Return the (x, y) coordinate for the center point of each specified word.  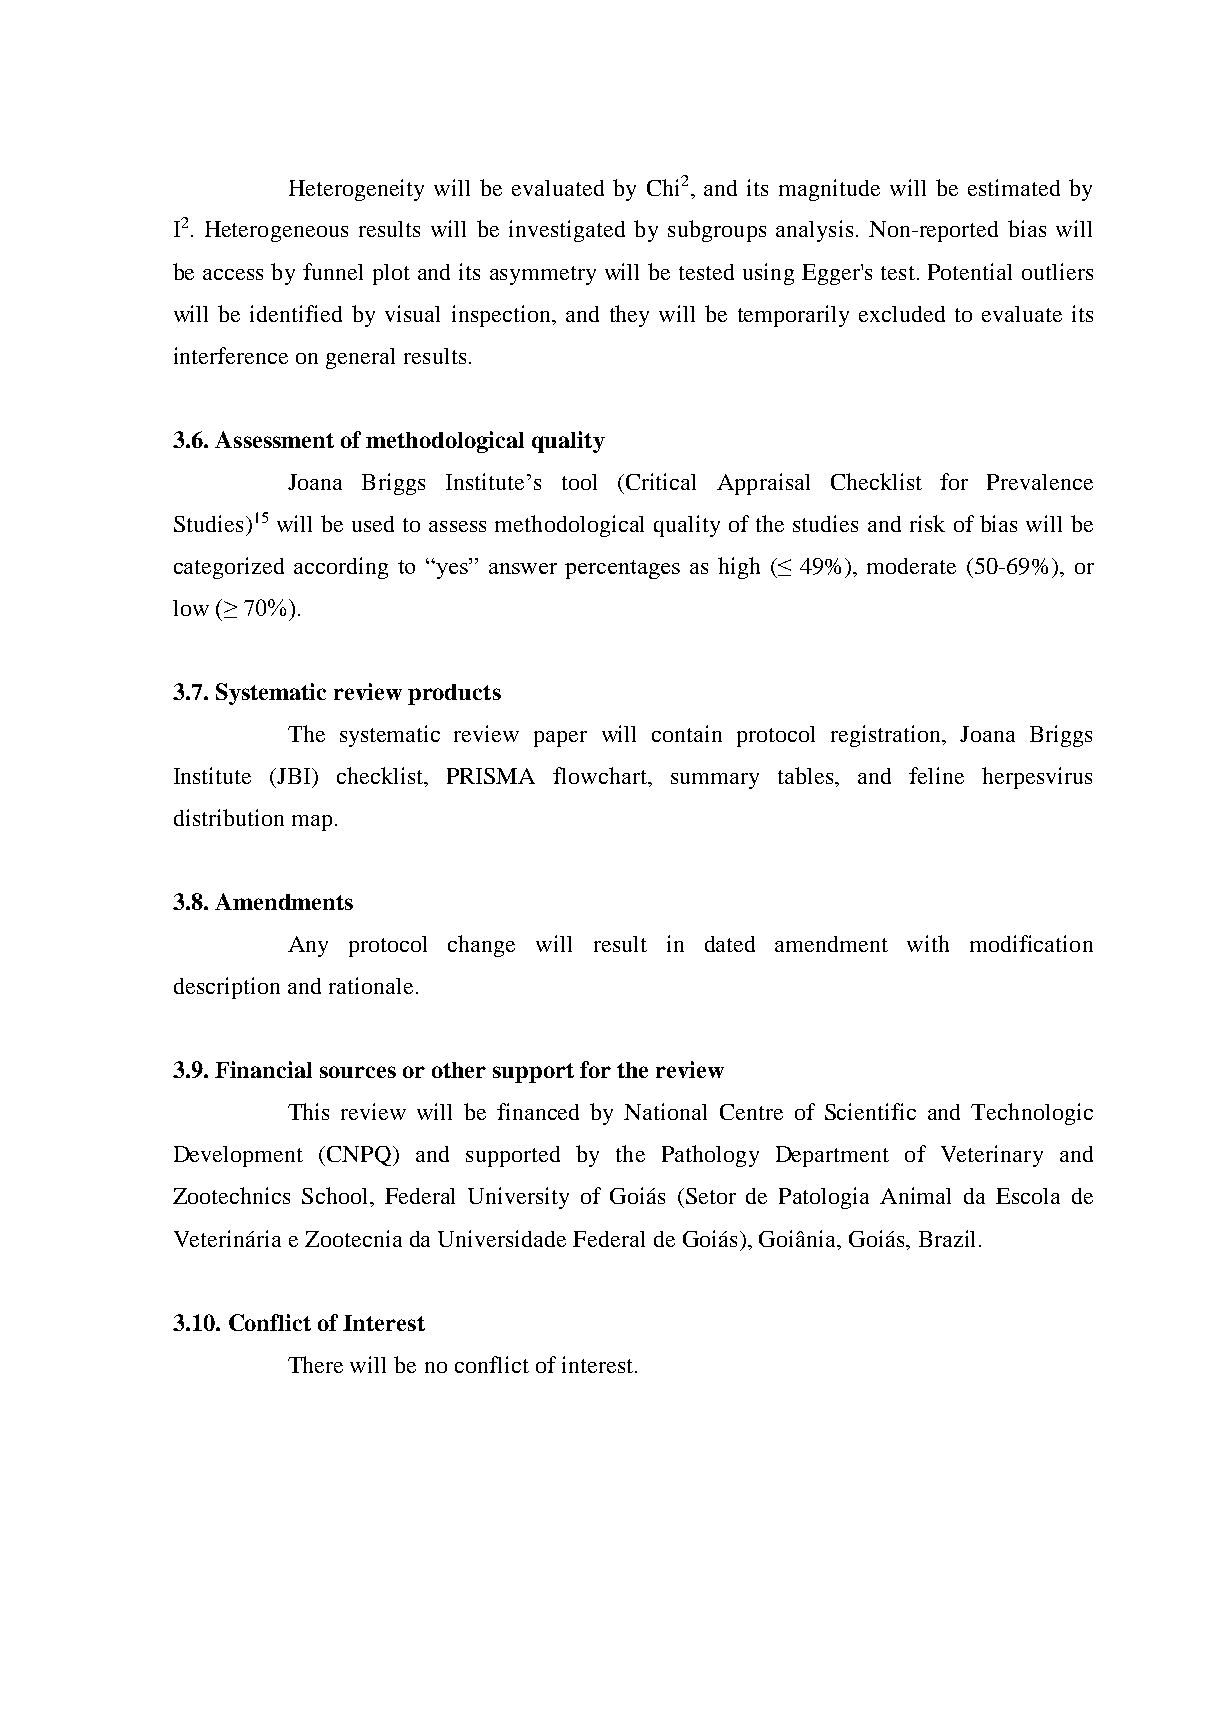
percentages (622, 569)
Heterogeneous (276, 231)
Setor (711, 1196)
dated (730, 944)
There (315, 1364)
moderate (911, 566)
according (341, 568)
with (928, 943)
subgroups (717, 231)
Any (308, 946)
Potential (970, 271)
